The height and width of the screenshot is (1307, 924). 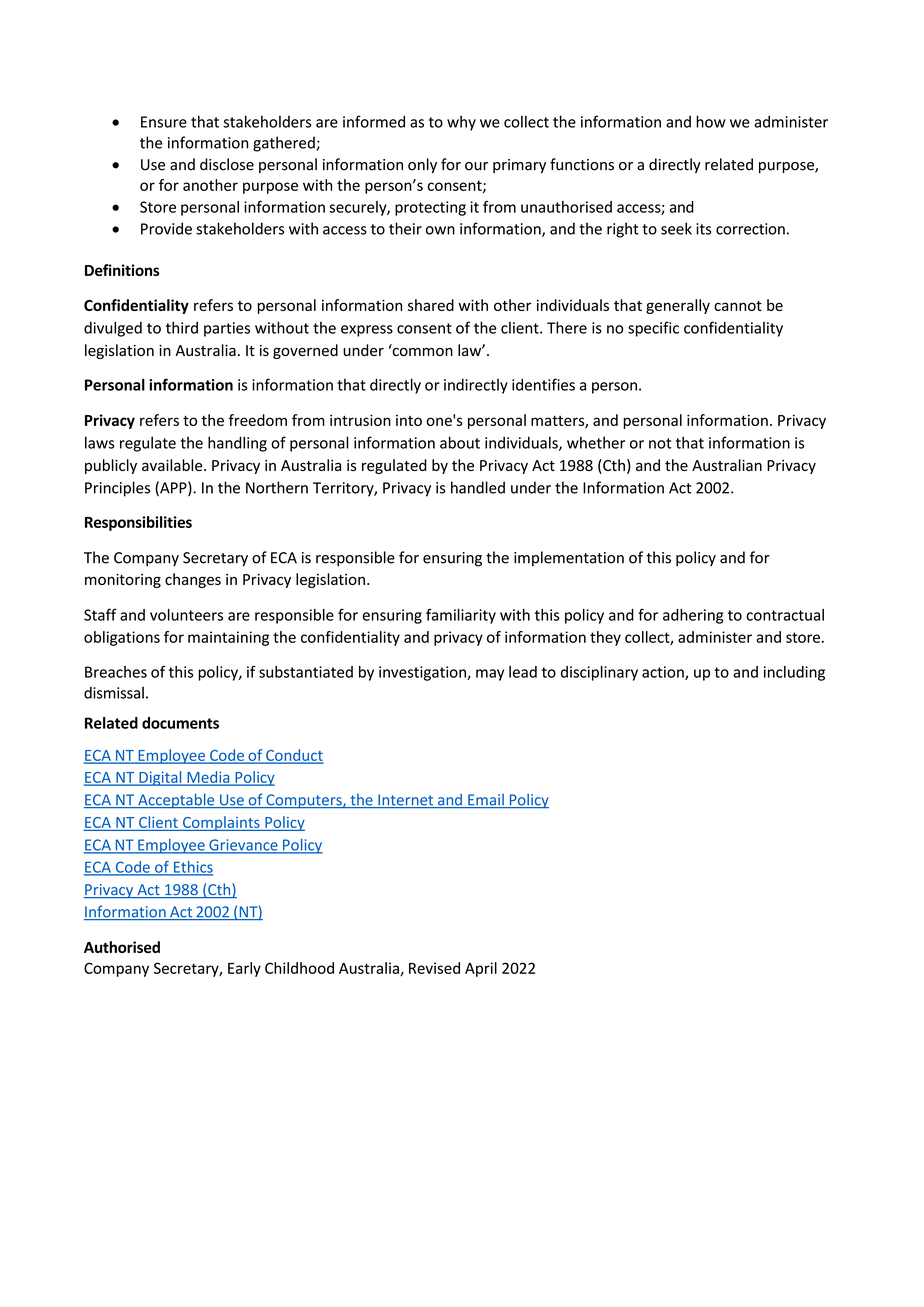 I want to click on Early, so click(x=244, y=969).
